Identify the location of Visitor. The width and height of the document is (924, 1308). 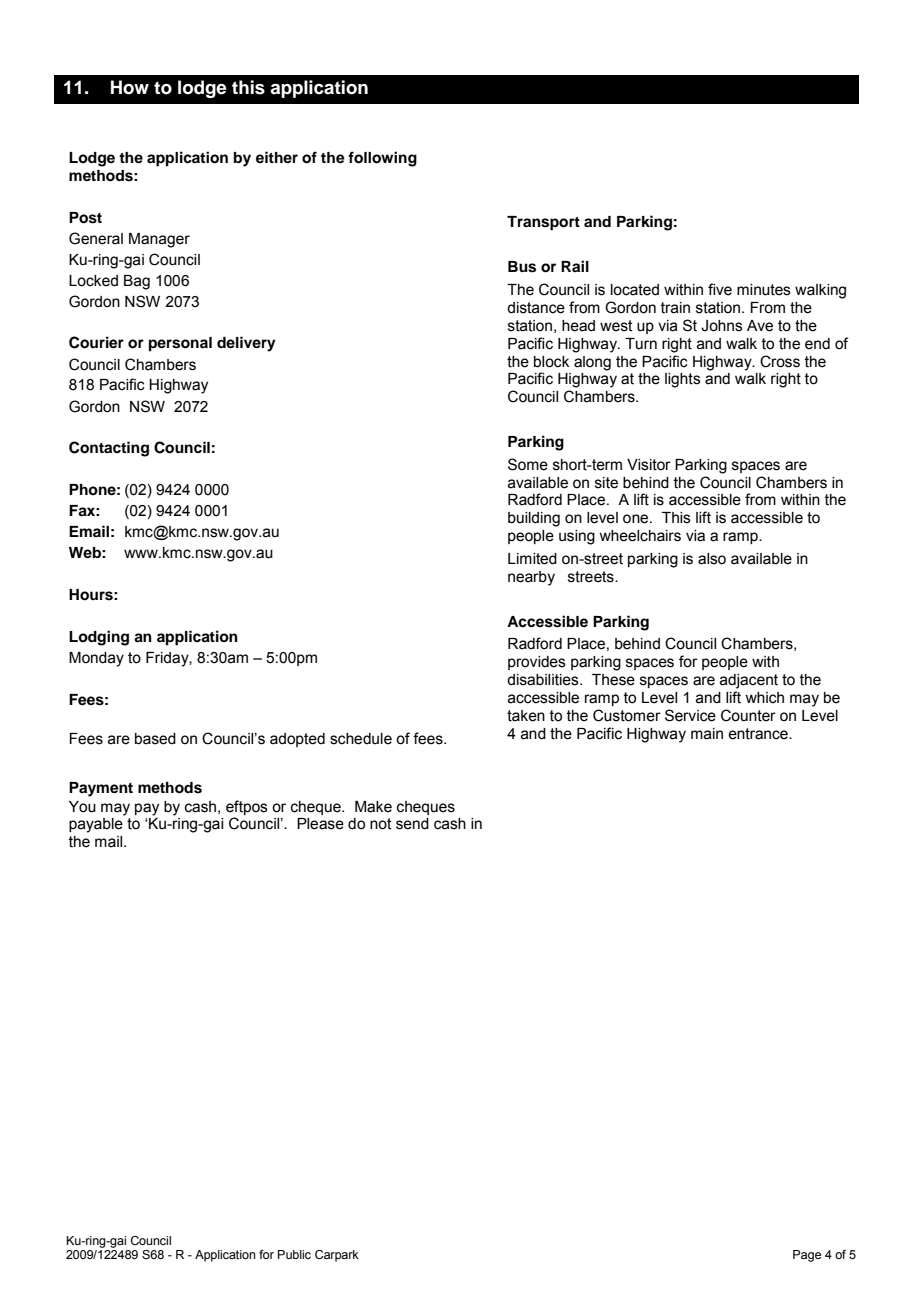
(649, 465).
